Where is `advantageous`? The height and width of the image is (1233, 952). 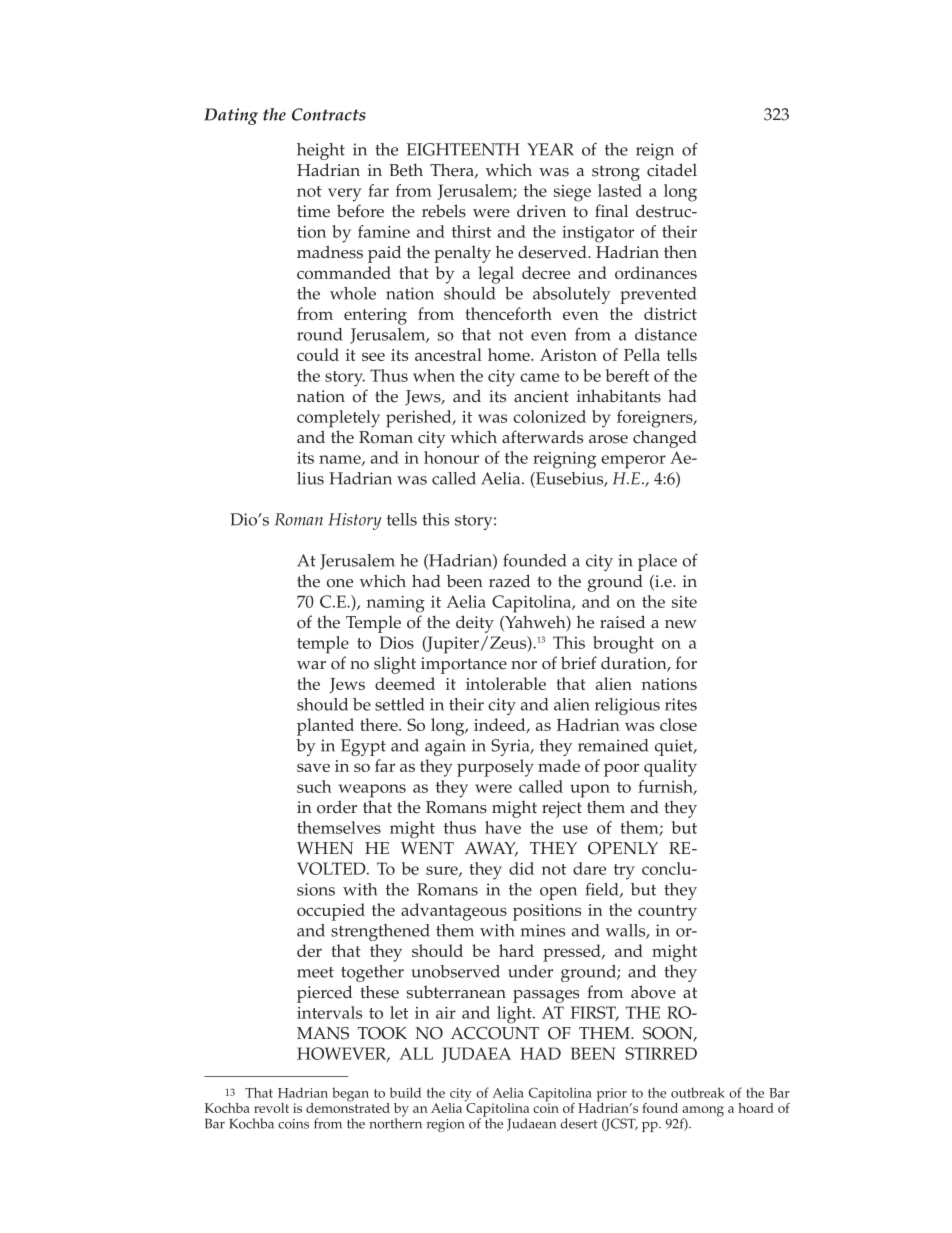
advantageous is located at coordinates (454, 912).
